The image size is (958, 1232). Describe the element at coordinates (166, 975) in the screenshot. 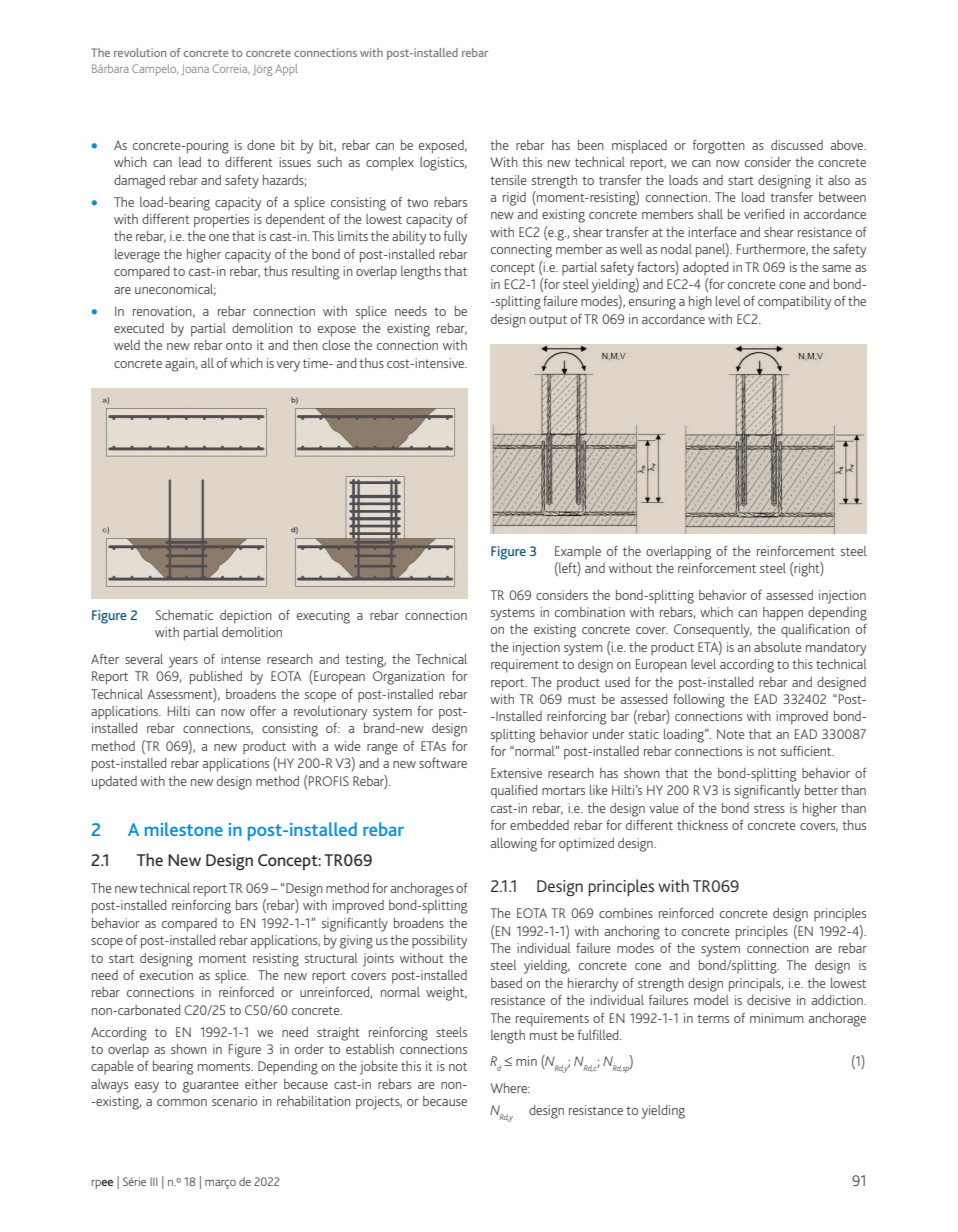

I see `execution` at that location.
